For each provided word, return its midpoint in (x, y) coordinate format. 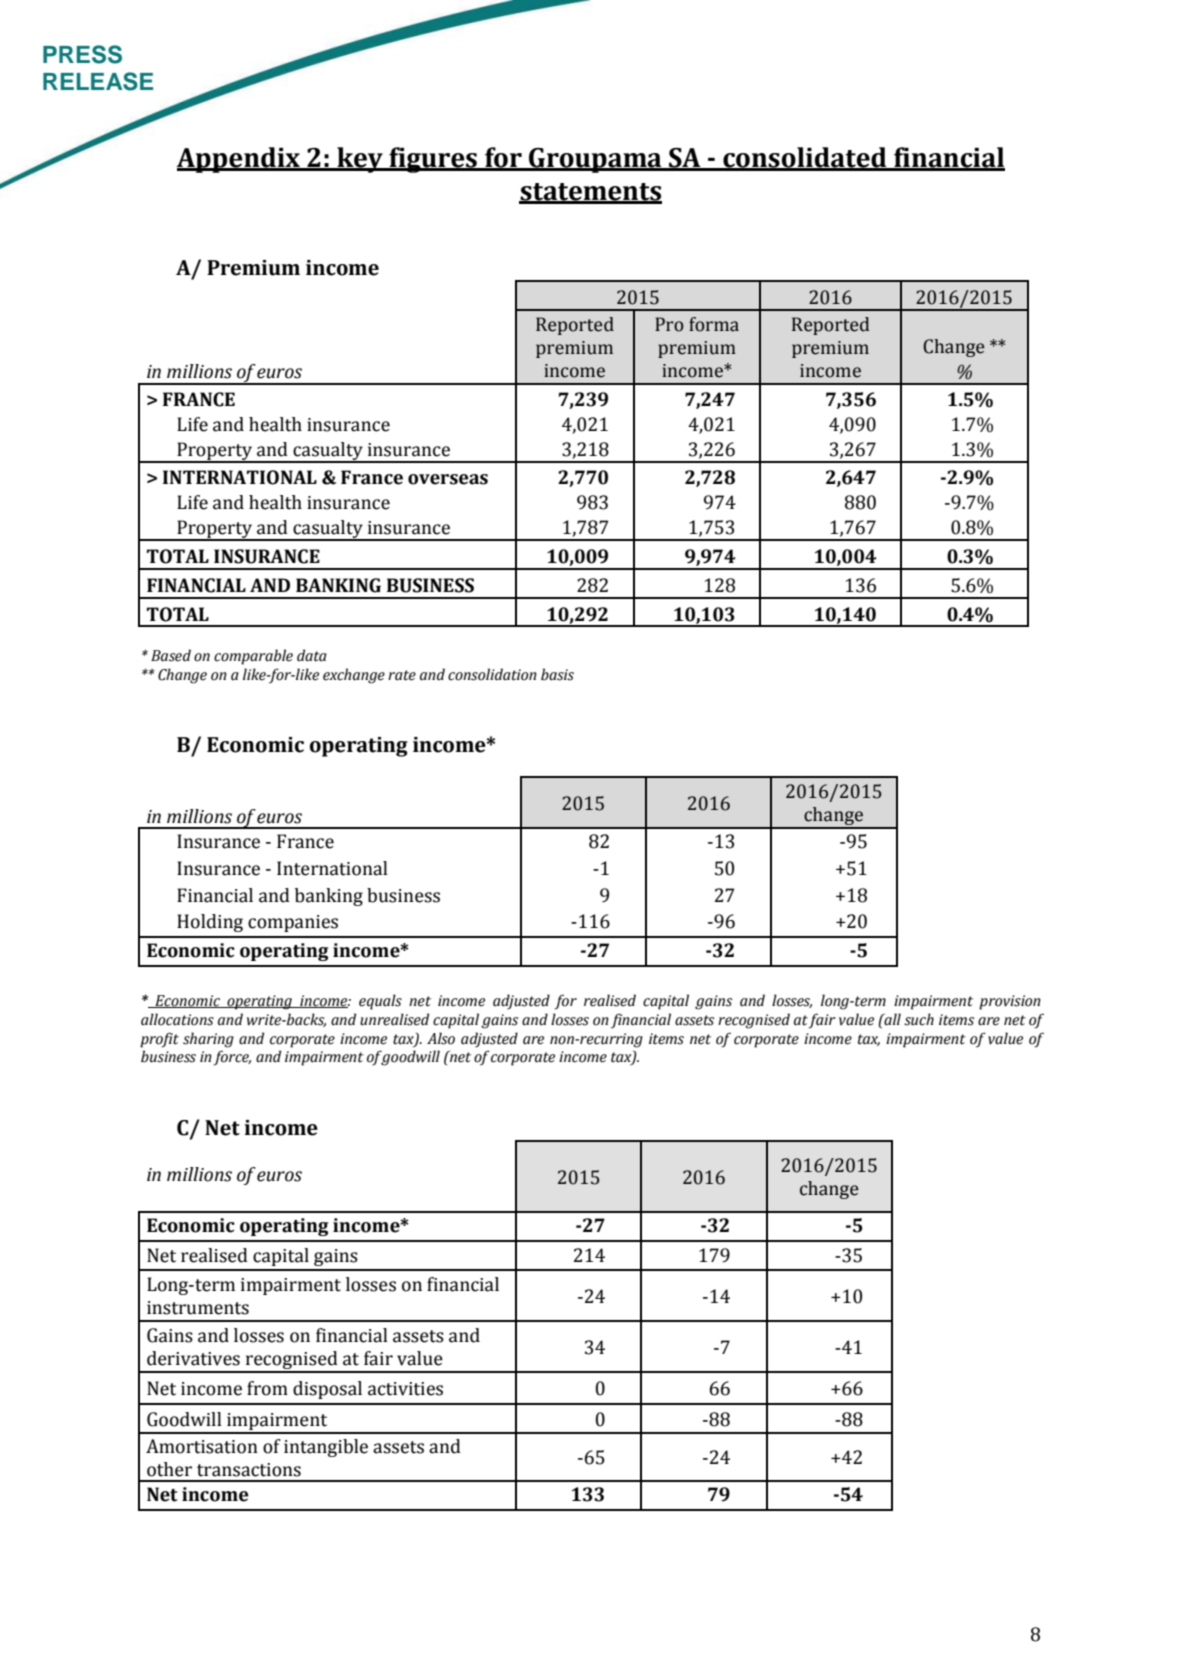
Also (441, 1038)
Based (171, 655)
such (919, 1019)
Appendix (239, 160)
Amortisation (202, 1446)
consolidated (805, 158)
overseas (448, 479)
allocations (177, 1019)
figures (433, 160)
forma (714, 324)
